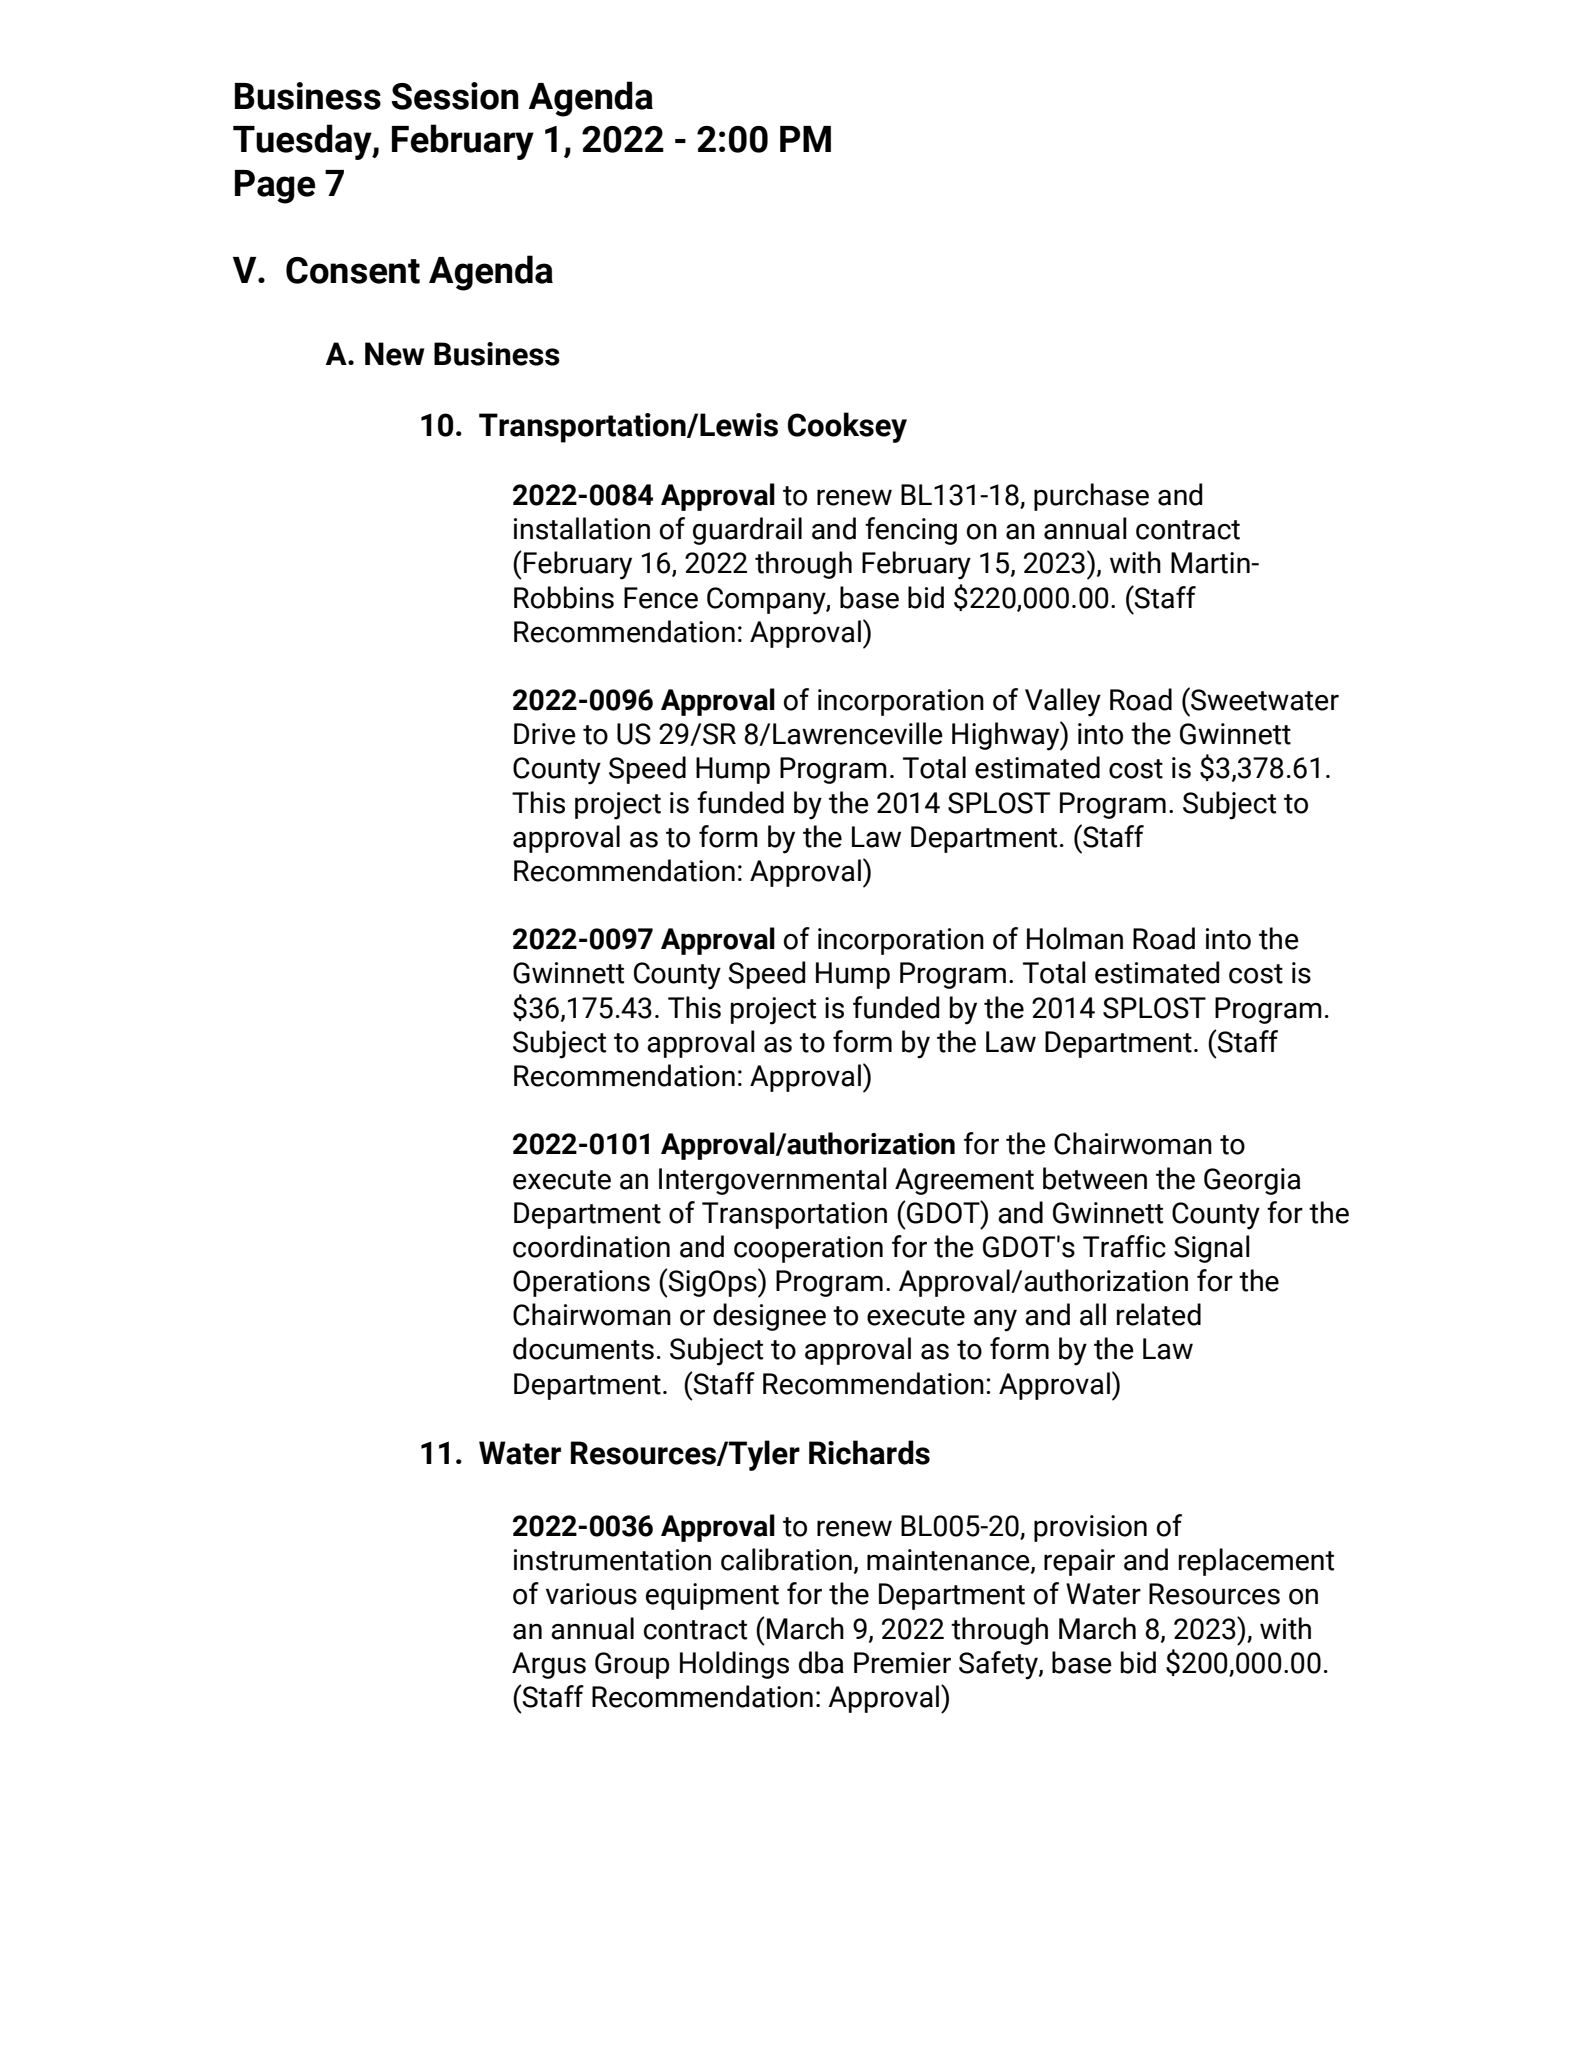 The width and height of the document is (1583, 2049). What do you see at coordinates (808, 1249) in the document?
I see `cooperation` at bounding box center [808, 1249].
